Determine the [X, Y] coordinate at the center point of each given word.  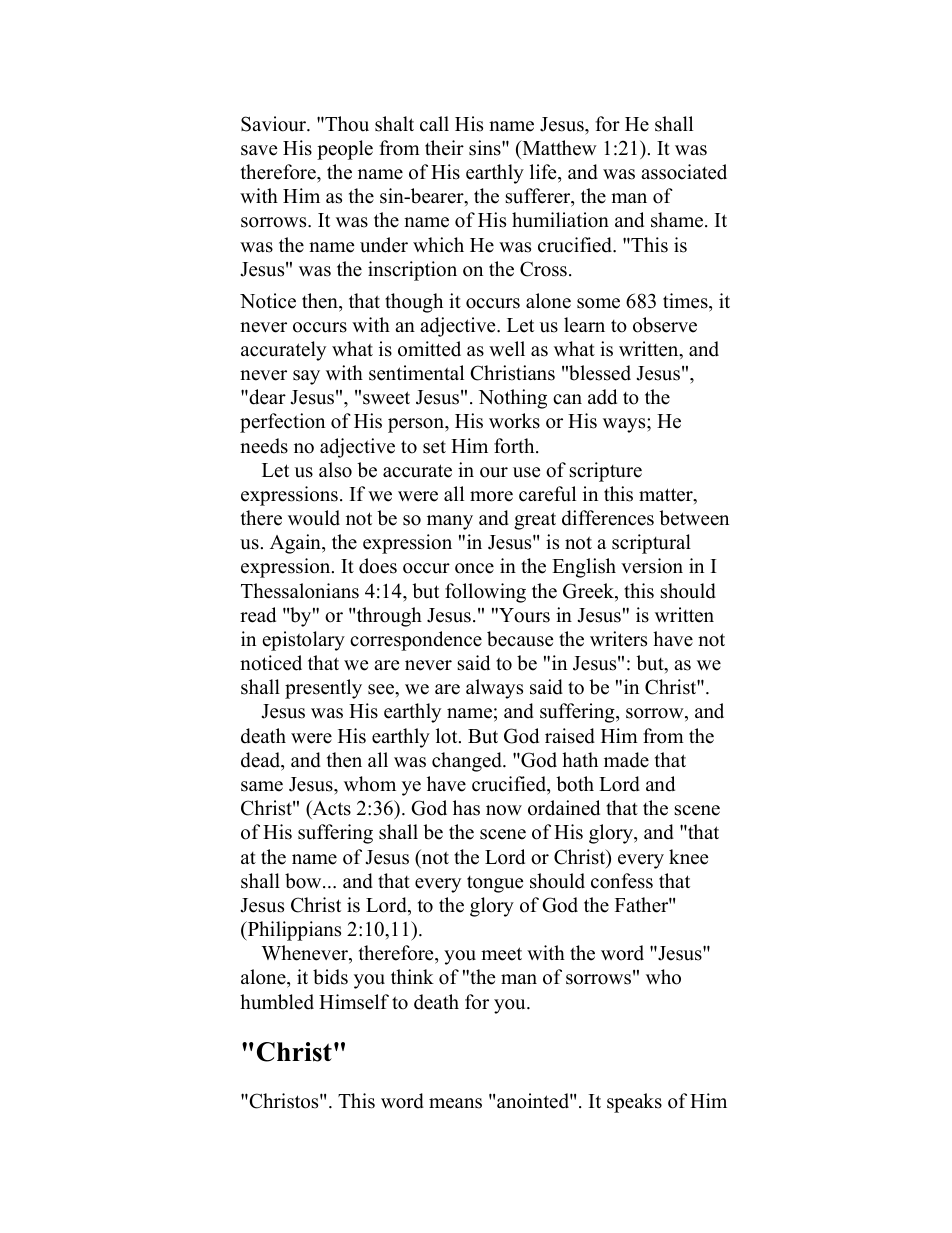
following [485, 593]
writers [618, 639]
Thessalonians [300, 591]
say [306, 377]
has [466, 808]
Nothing [512, 399]
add [602, 397]
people [345, 150]
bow [304, 881]
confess [622, 881]
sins [486, 148]
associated [684, 172]
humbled [277, 1002]
